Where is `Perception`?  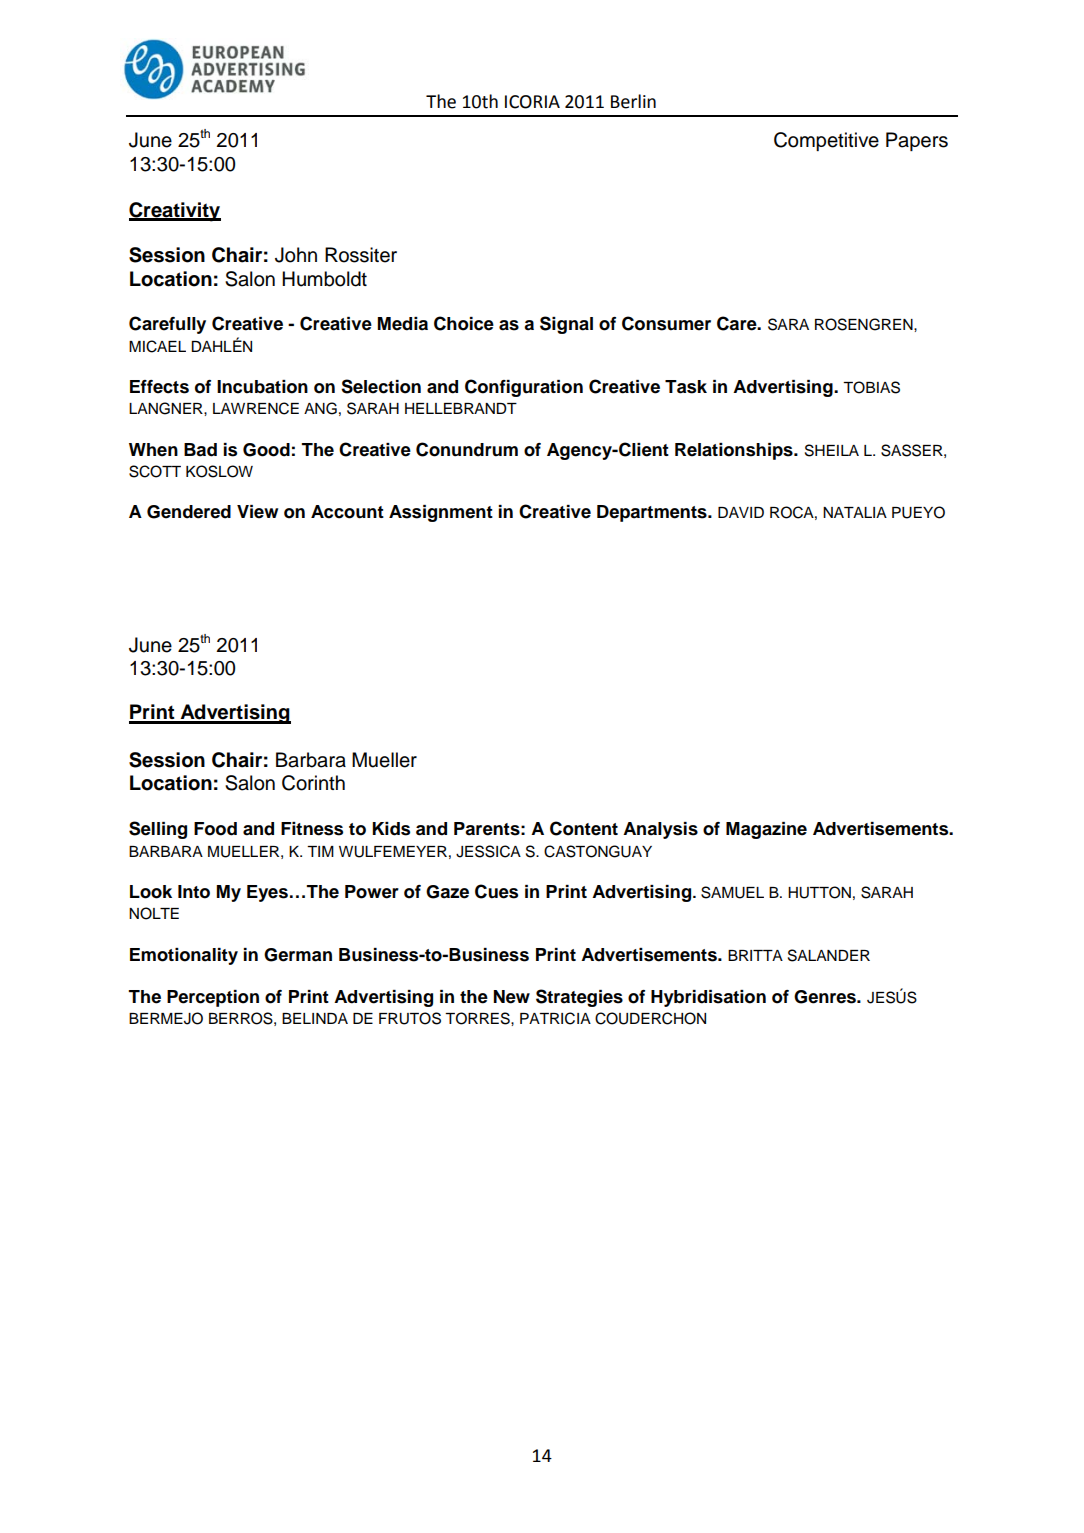 Perception is located at coordinates (213, 998).
